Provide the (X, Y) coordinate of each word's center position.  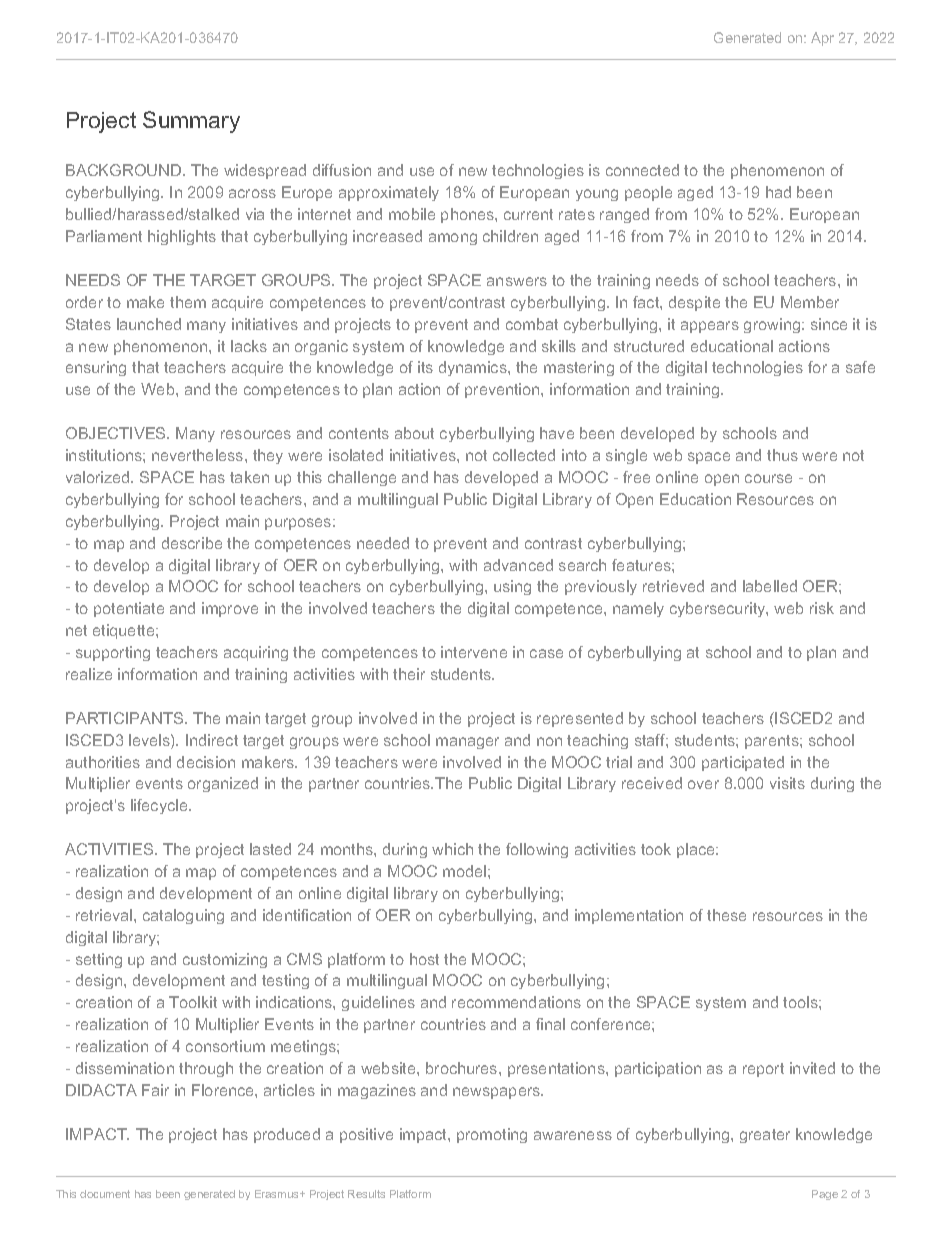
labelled (770, 586)
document (105, 1194)
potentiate (129, 609)
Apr (822, 39)
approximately (389, 193)
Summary (191, 122)
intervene (474, 652)
